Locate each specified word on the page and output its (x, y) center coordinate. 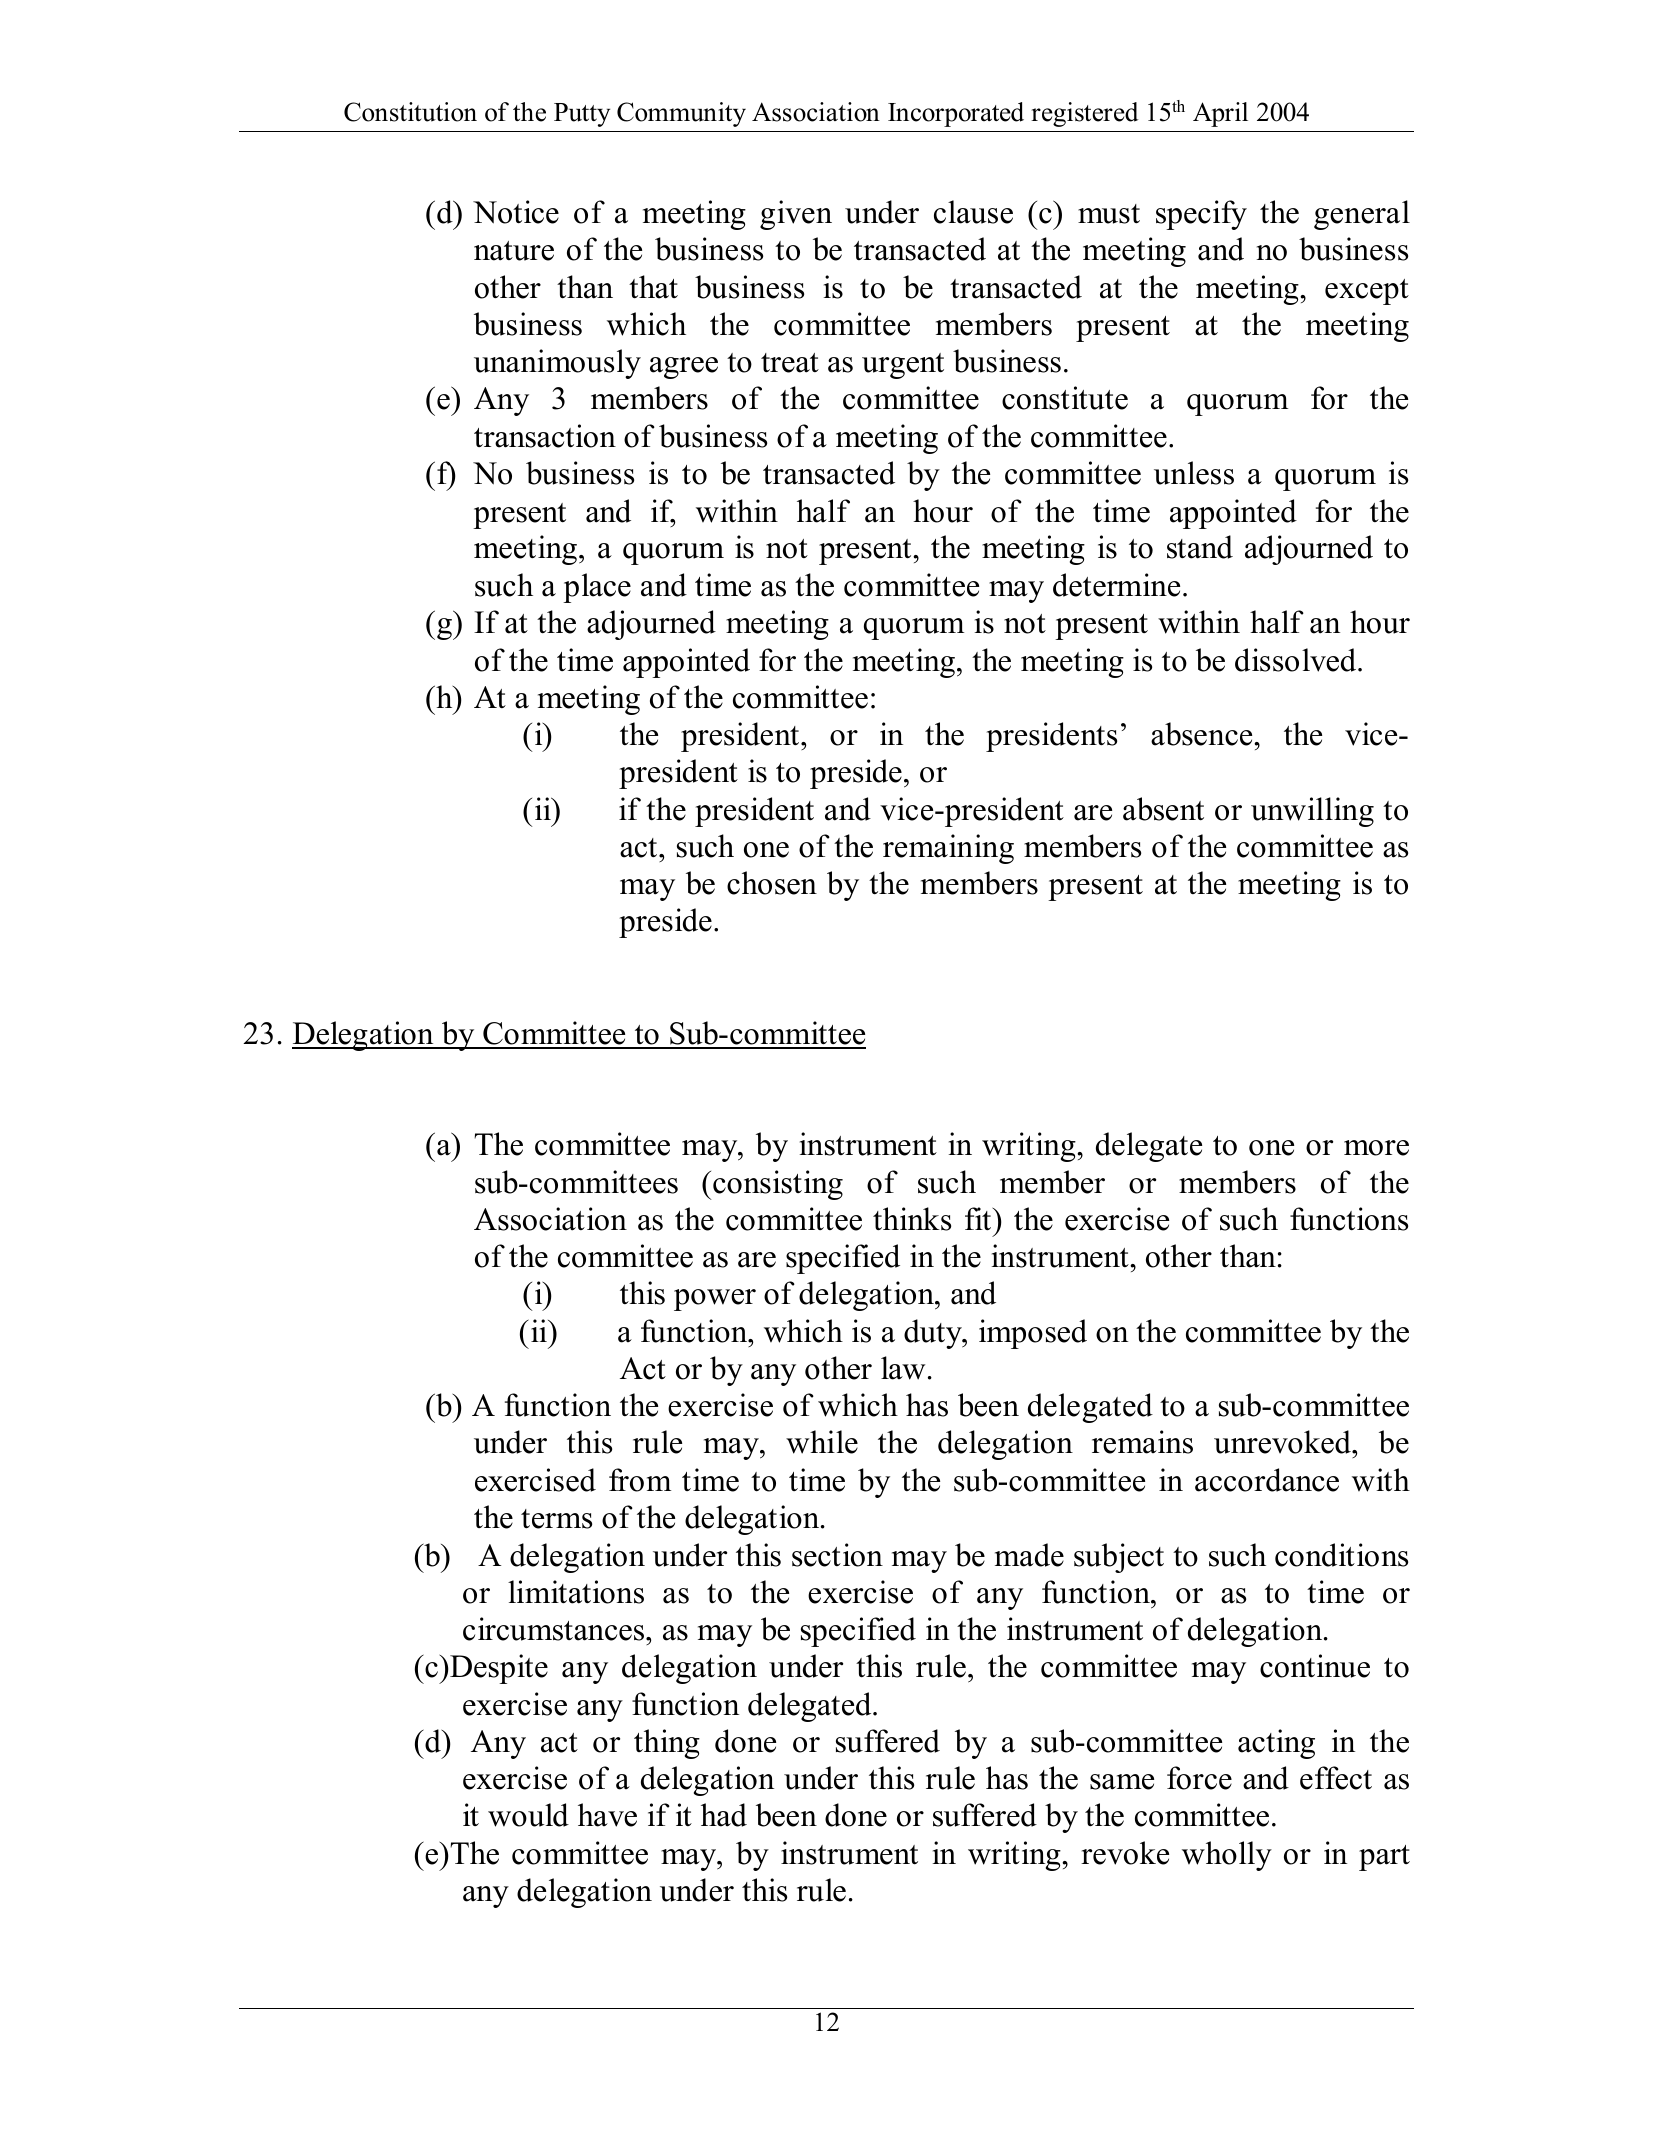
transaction (545, 436)
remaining (948, 849)
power (715, 1300)
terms (556, 1519)
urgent (903, 366)
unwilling (1312, 812)
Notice (516, 212)
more (1376, 1148)
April (1220, 114)
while (822, 1442)
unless (1194, 473)
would (528, 1815)
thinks (912, 1219)
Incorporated (956, 114)
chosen (772, 883)
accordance (1267, 1480)
